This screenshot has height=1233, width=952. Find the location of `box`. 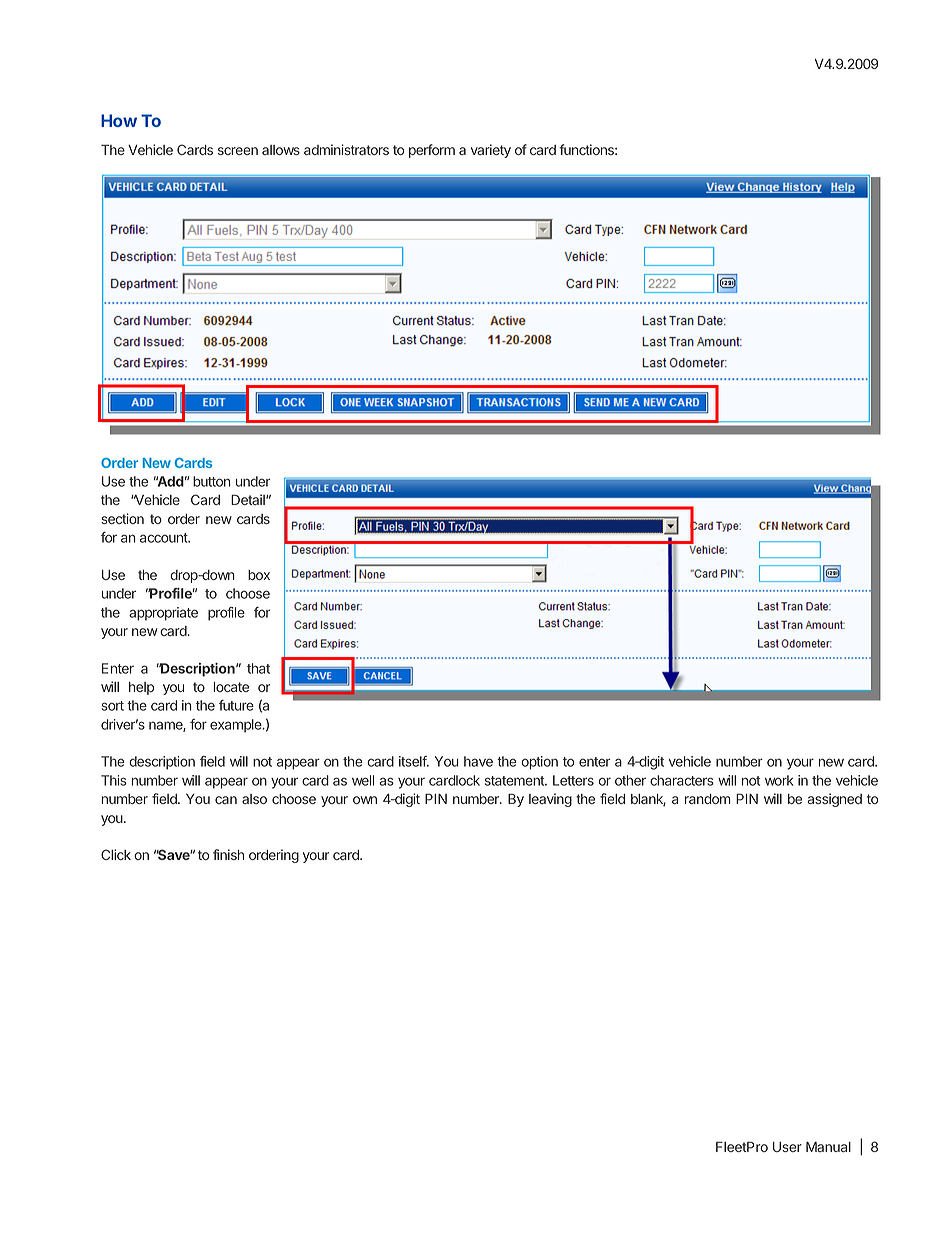

box is located at coordinates (259, 575).
